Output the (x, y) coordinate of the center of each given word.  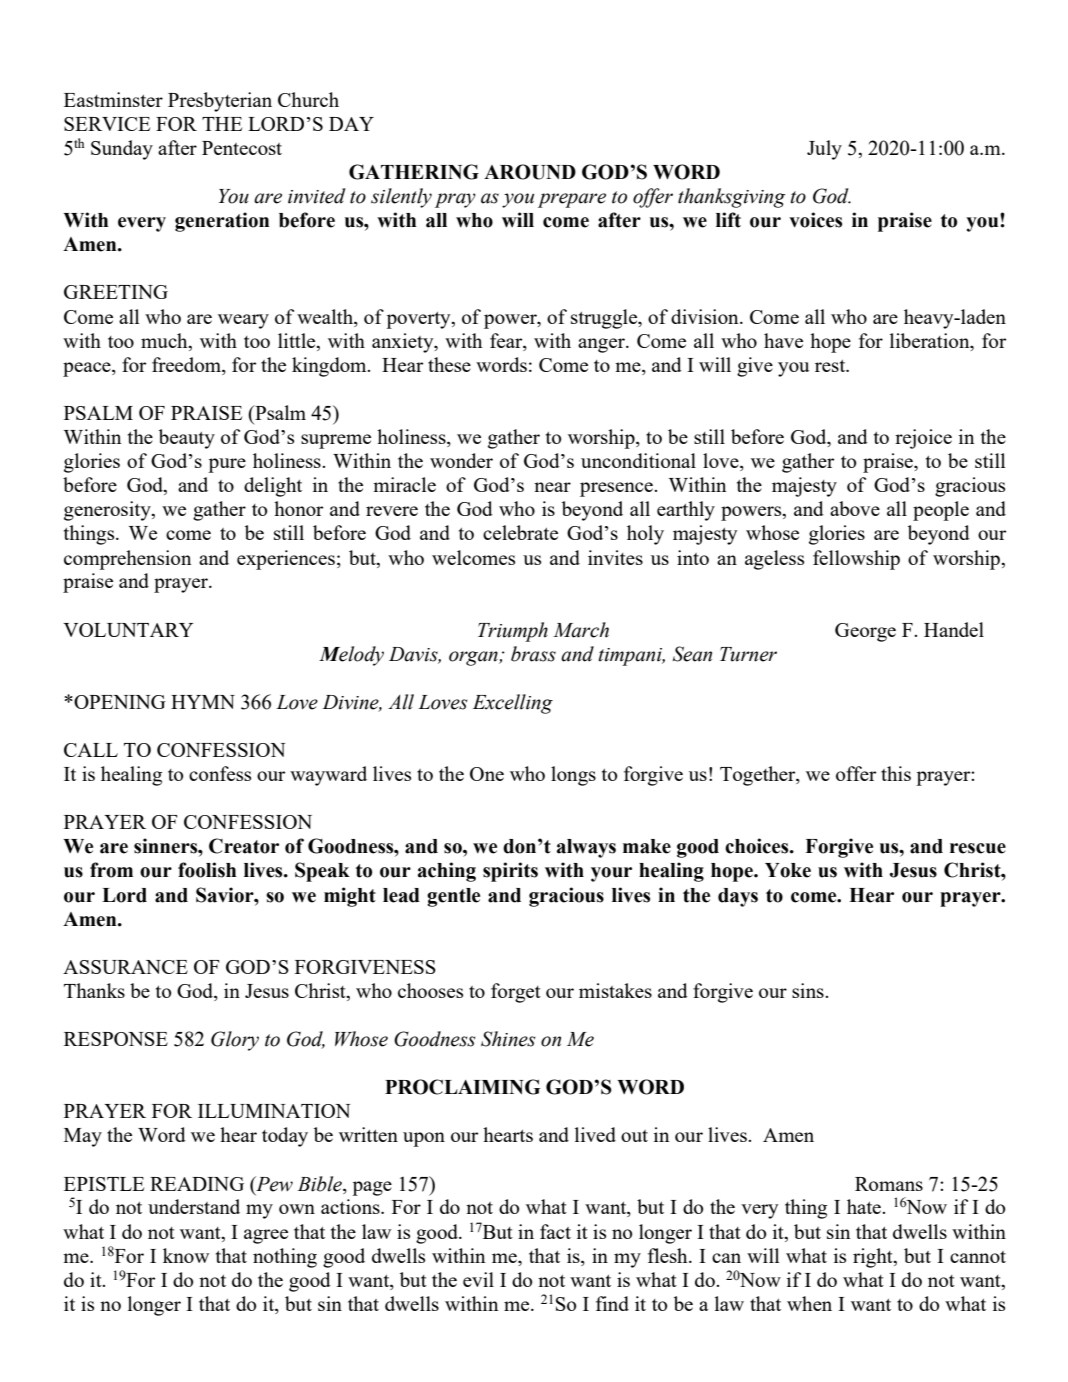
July (824, 150)
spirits (510, 872)
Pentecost (242, 148)
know (186, 1255)
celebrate (520, 532)
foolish (207, 870)
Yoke (788, 870)
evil (478, 1279)
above (855, 508)
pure (227, 465)
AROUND (530, 172)
